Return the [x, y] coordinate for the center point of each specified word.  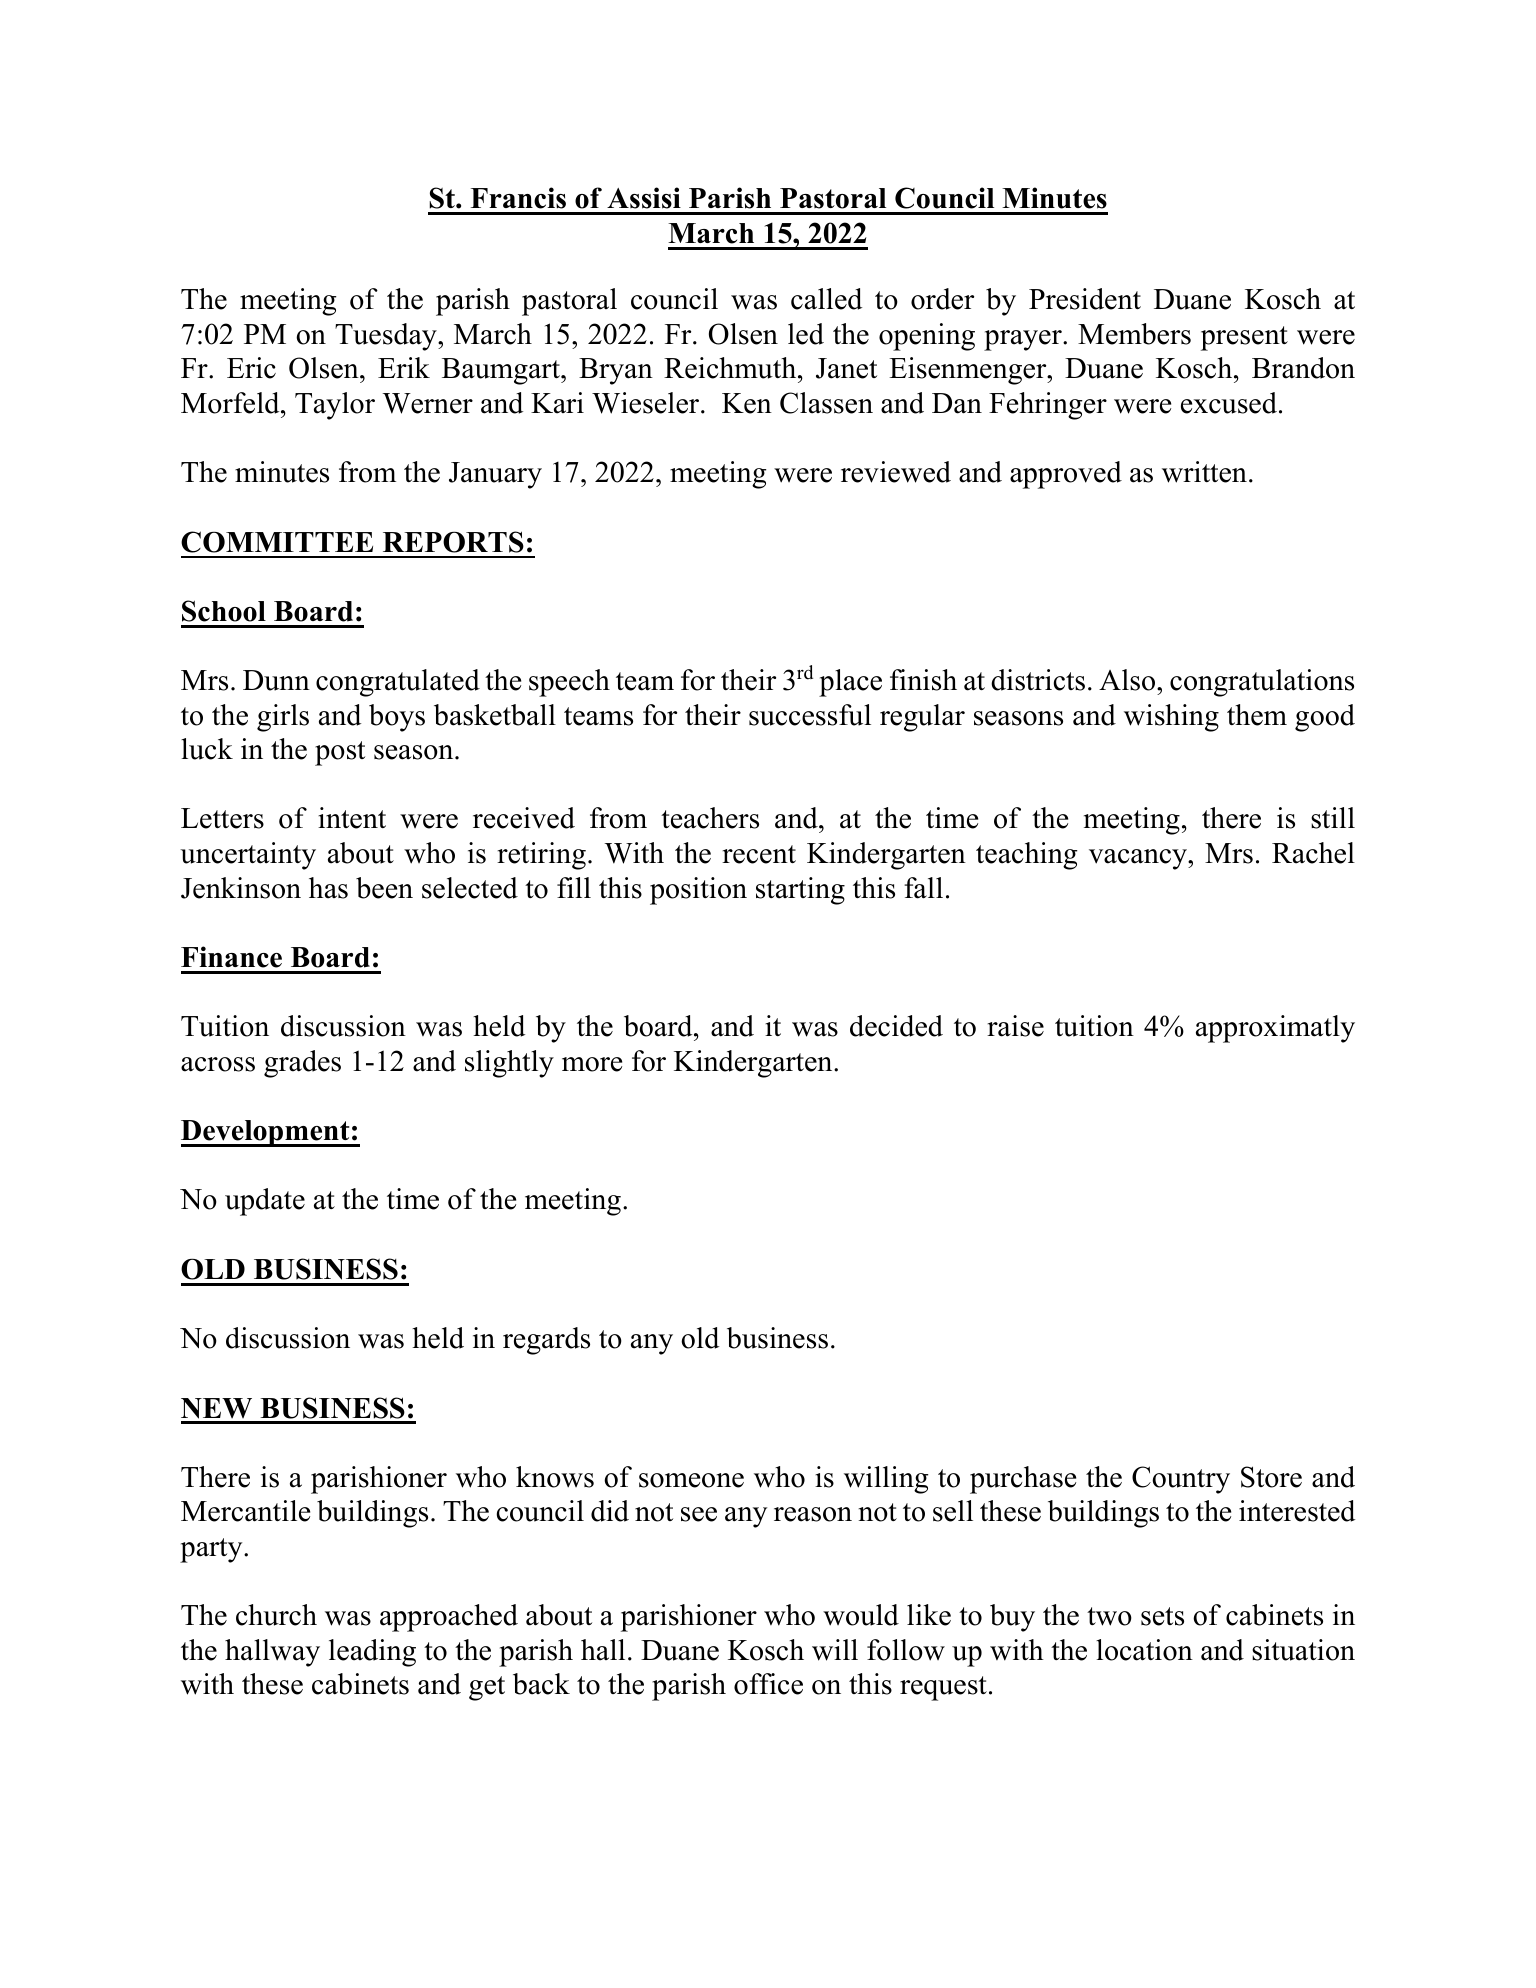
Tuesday [387, 337]
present [1244, 338]
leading [372, 1653]
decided [896, 1026]
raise [1015, 1026]
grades [302, 1064]
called [826, 299]
